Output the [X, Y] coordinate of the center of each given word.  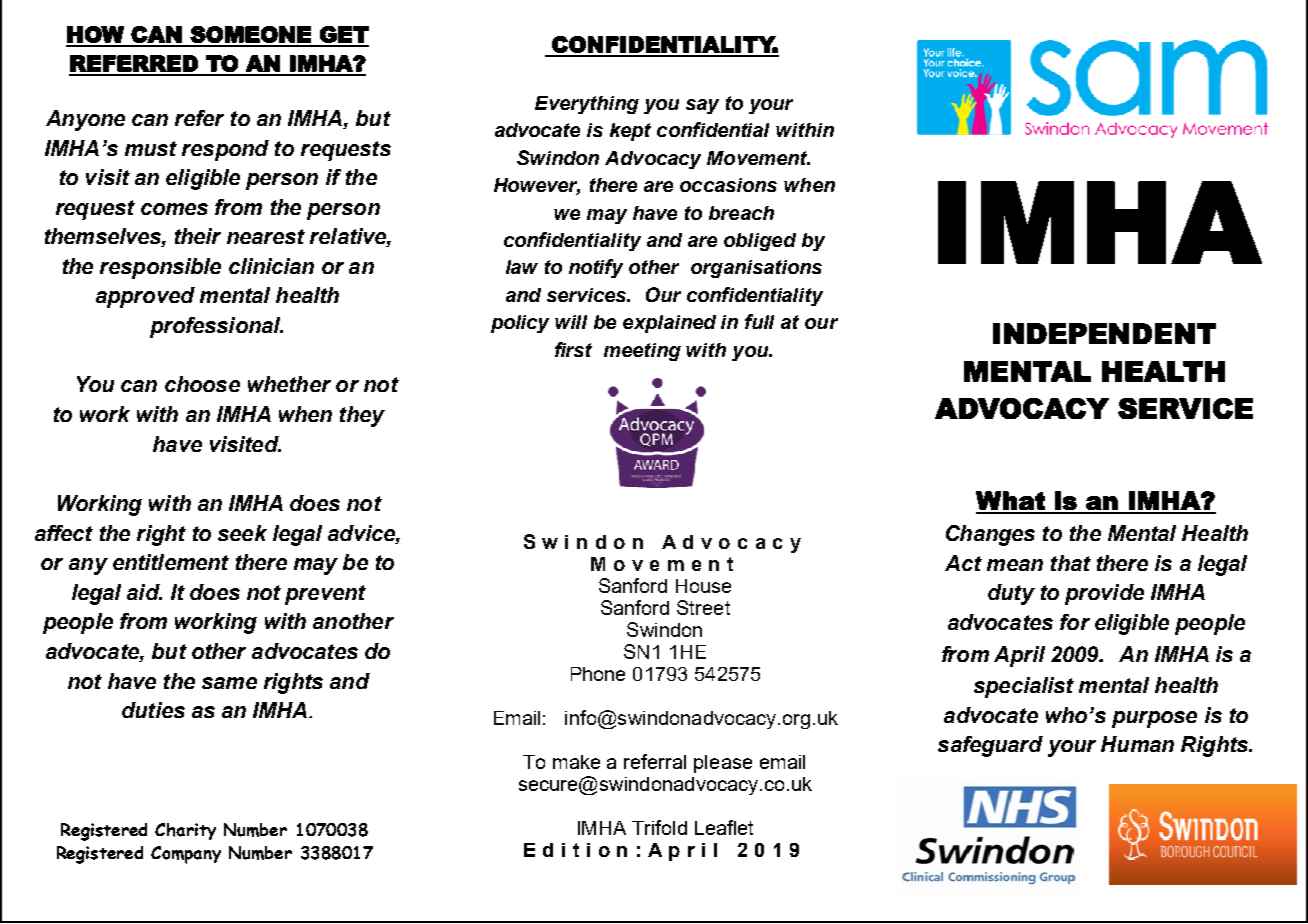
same [229, 683]
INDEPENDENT [1104, 333]
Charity [185, 831]
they [362, 416]
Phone [598, 674]
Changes [990, 535]
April [1019, 656]
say [702, 106]
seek [242, 533]
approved [145, 297]
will [571, 322]
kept [630, 132]
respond [225, 150]
